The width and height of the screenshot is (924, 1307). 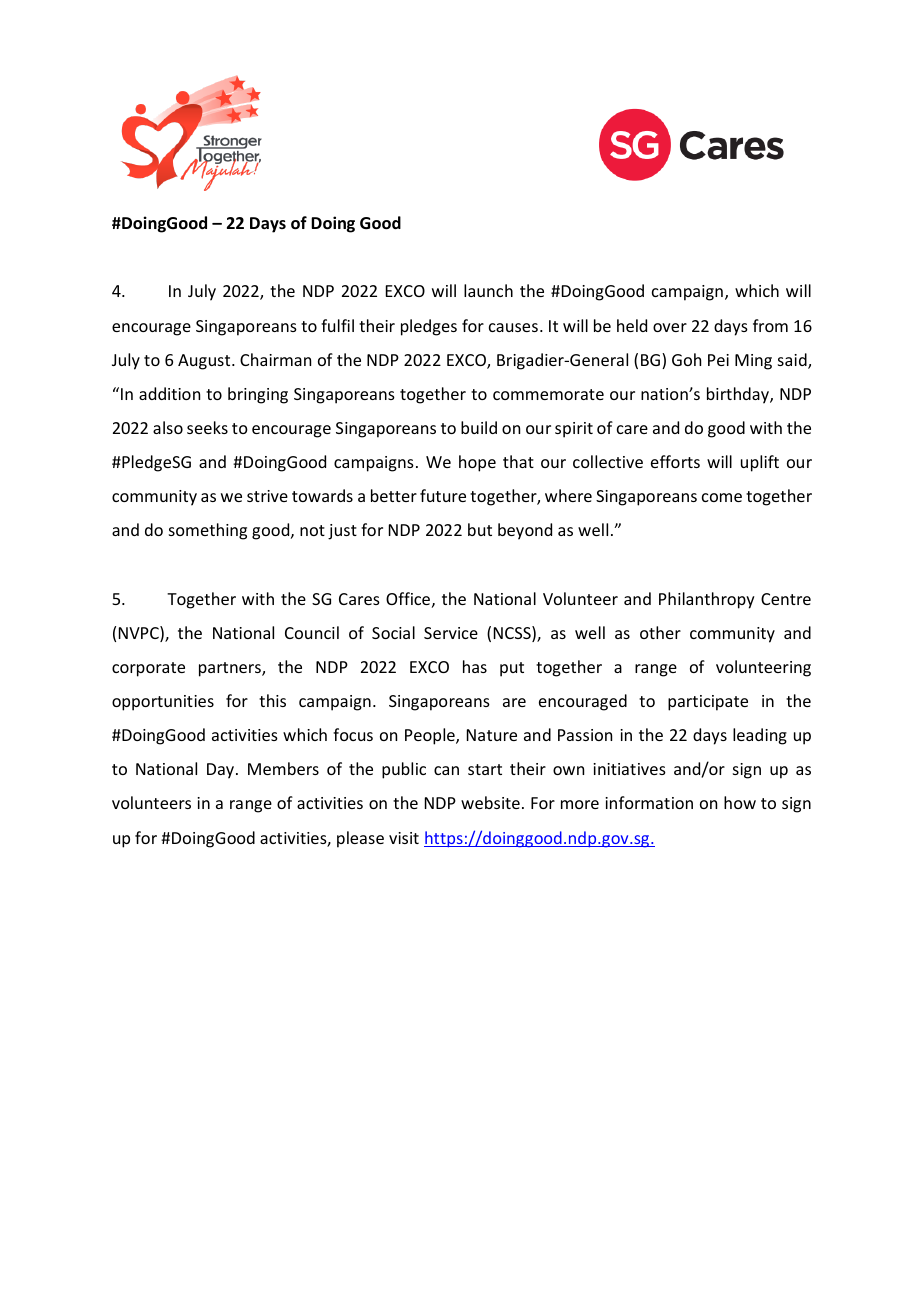 I want to click on come, so click(x=722, y=497).
